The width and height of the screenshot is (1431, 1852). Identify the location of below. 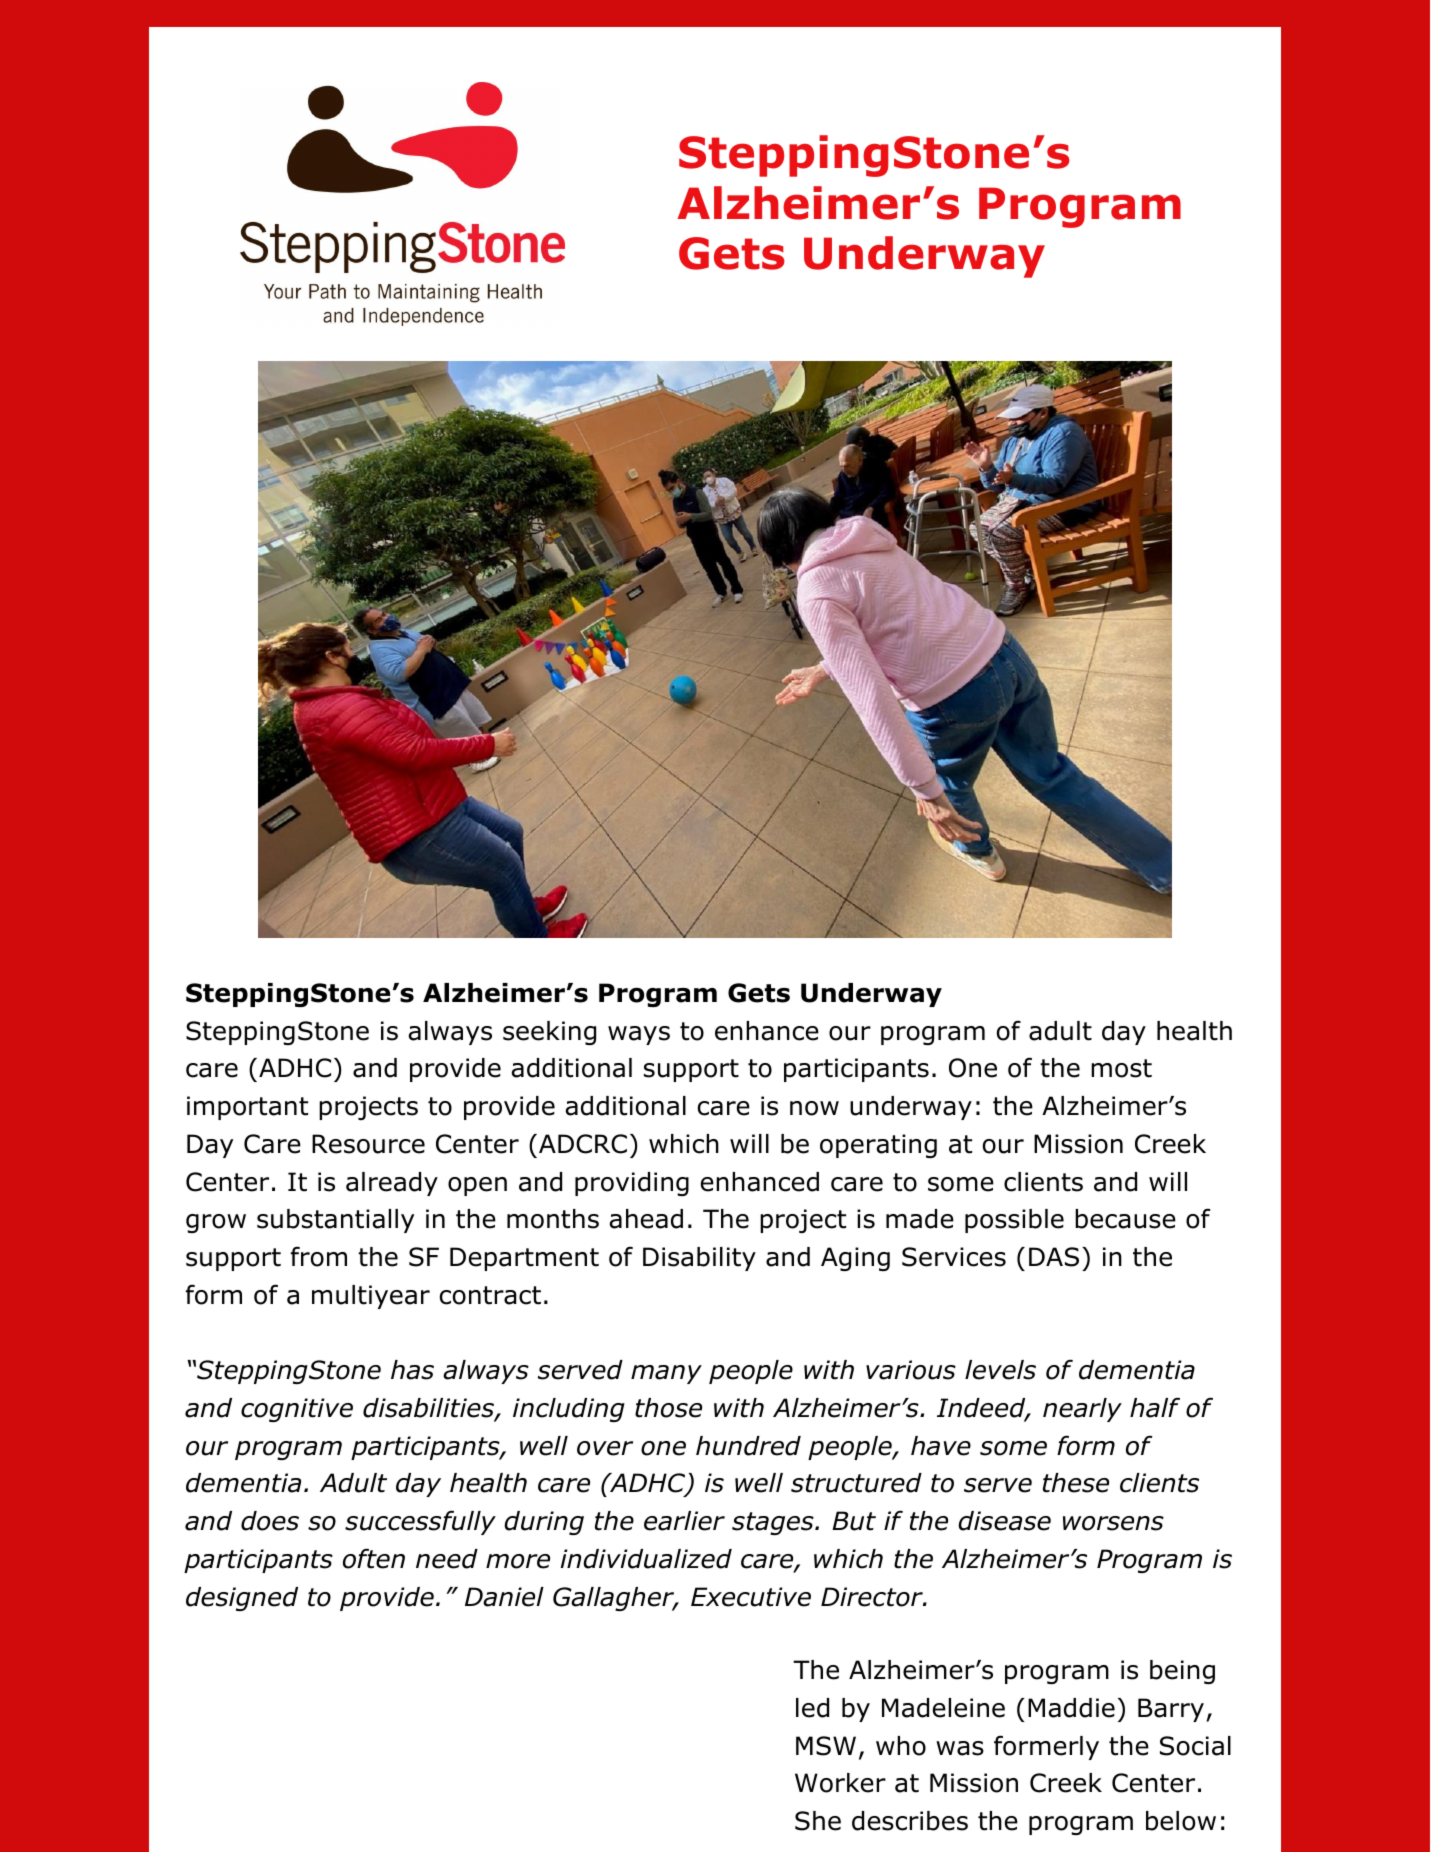
(1181, 1821).
